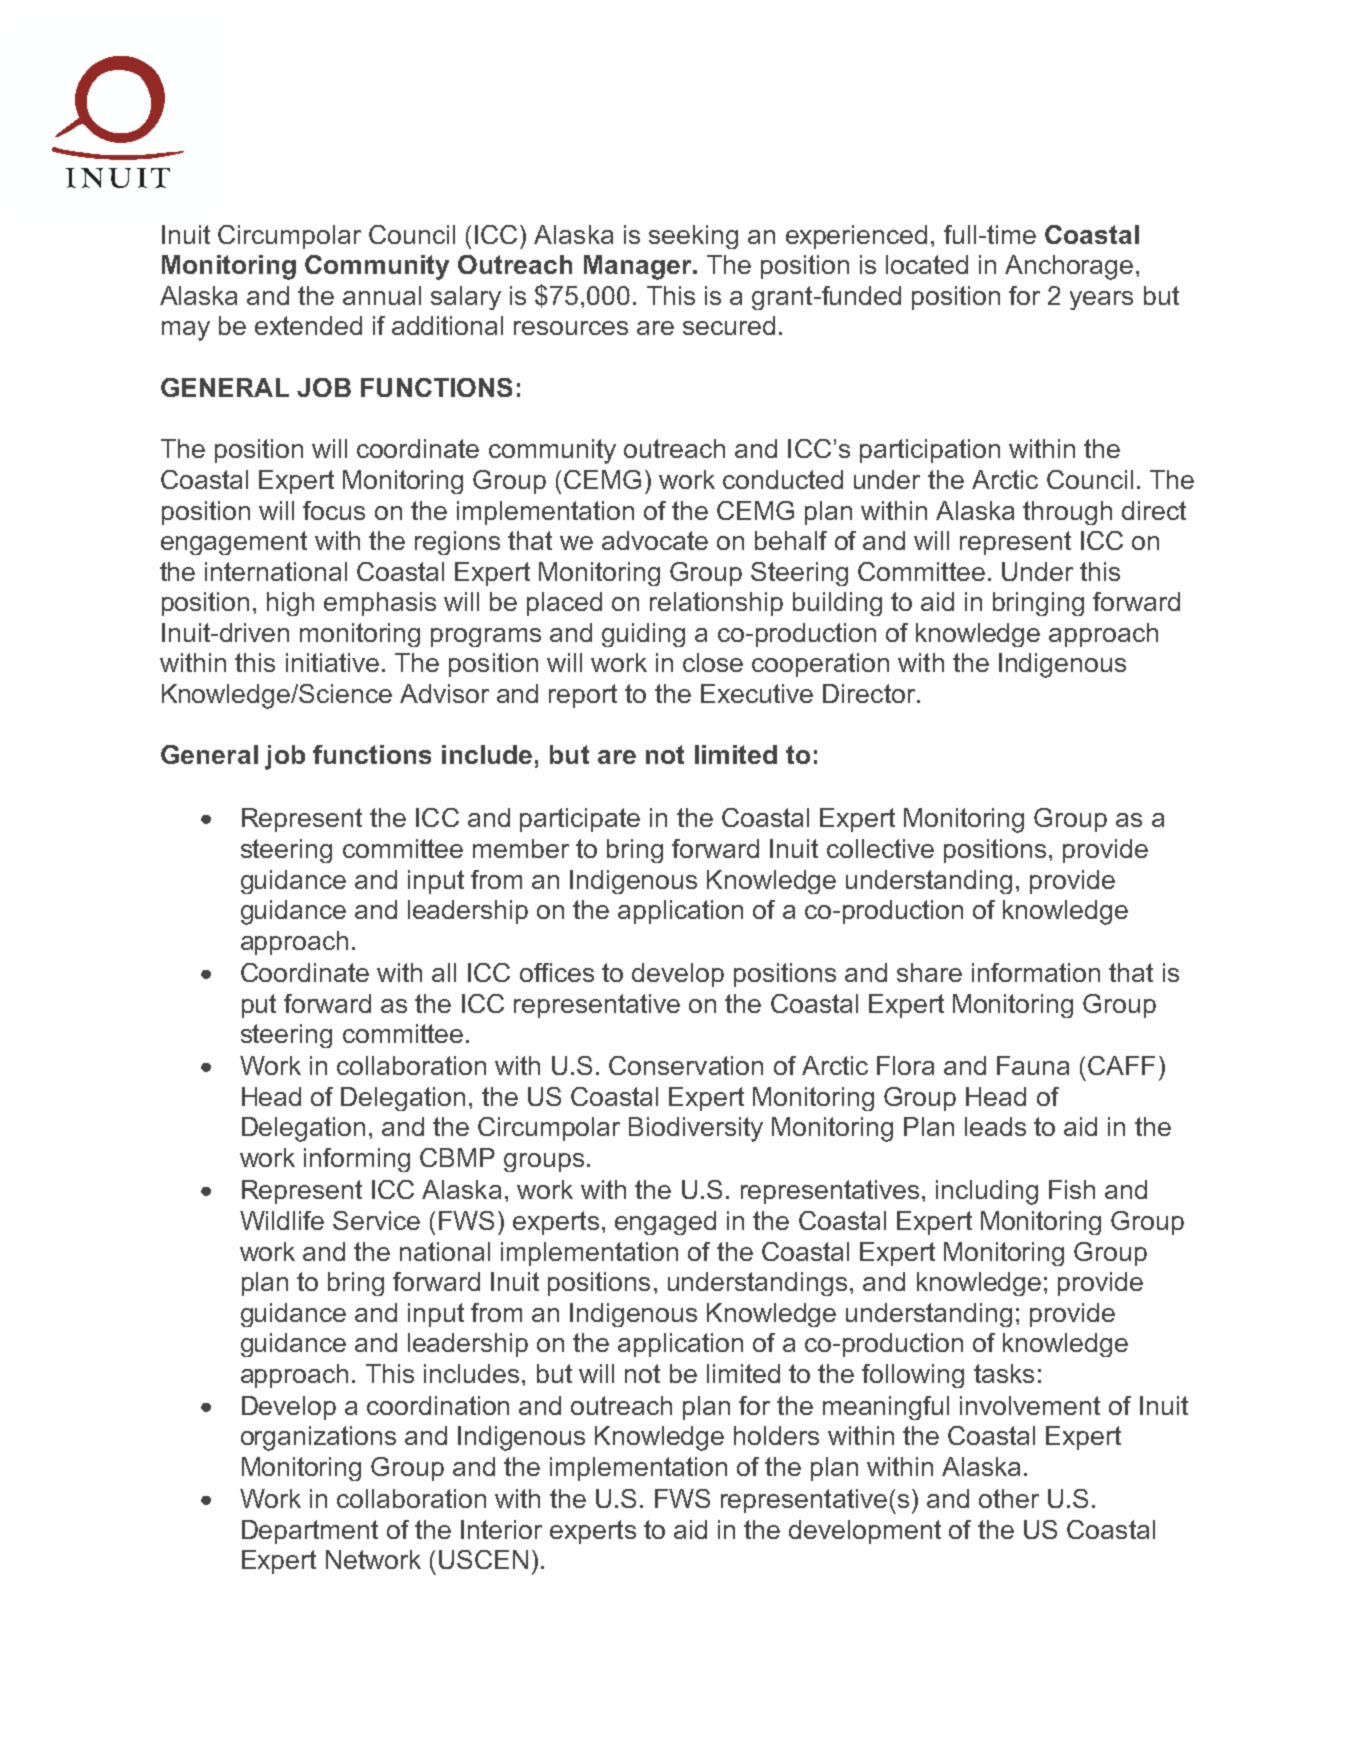  Describe the element at coordinates (639, 267) in the screenshot. I see `Manager` at that location.
